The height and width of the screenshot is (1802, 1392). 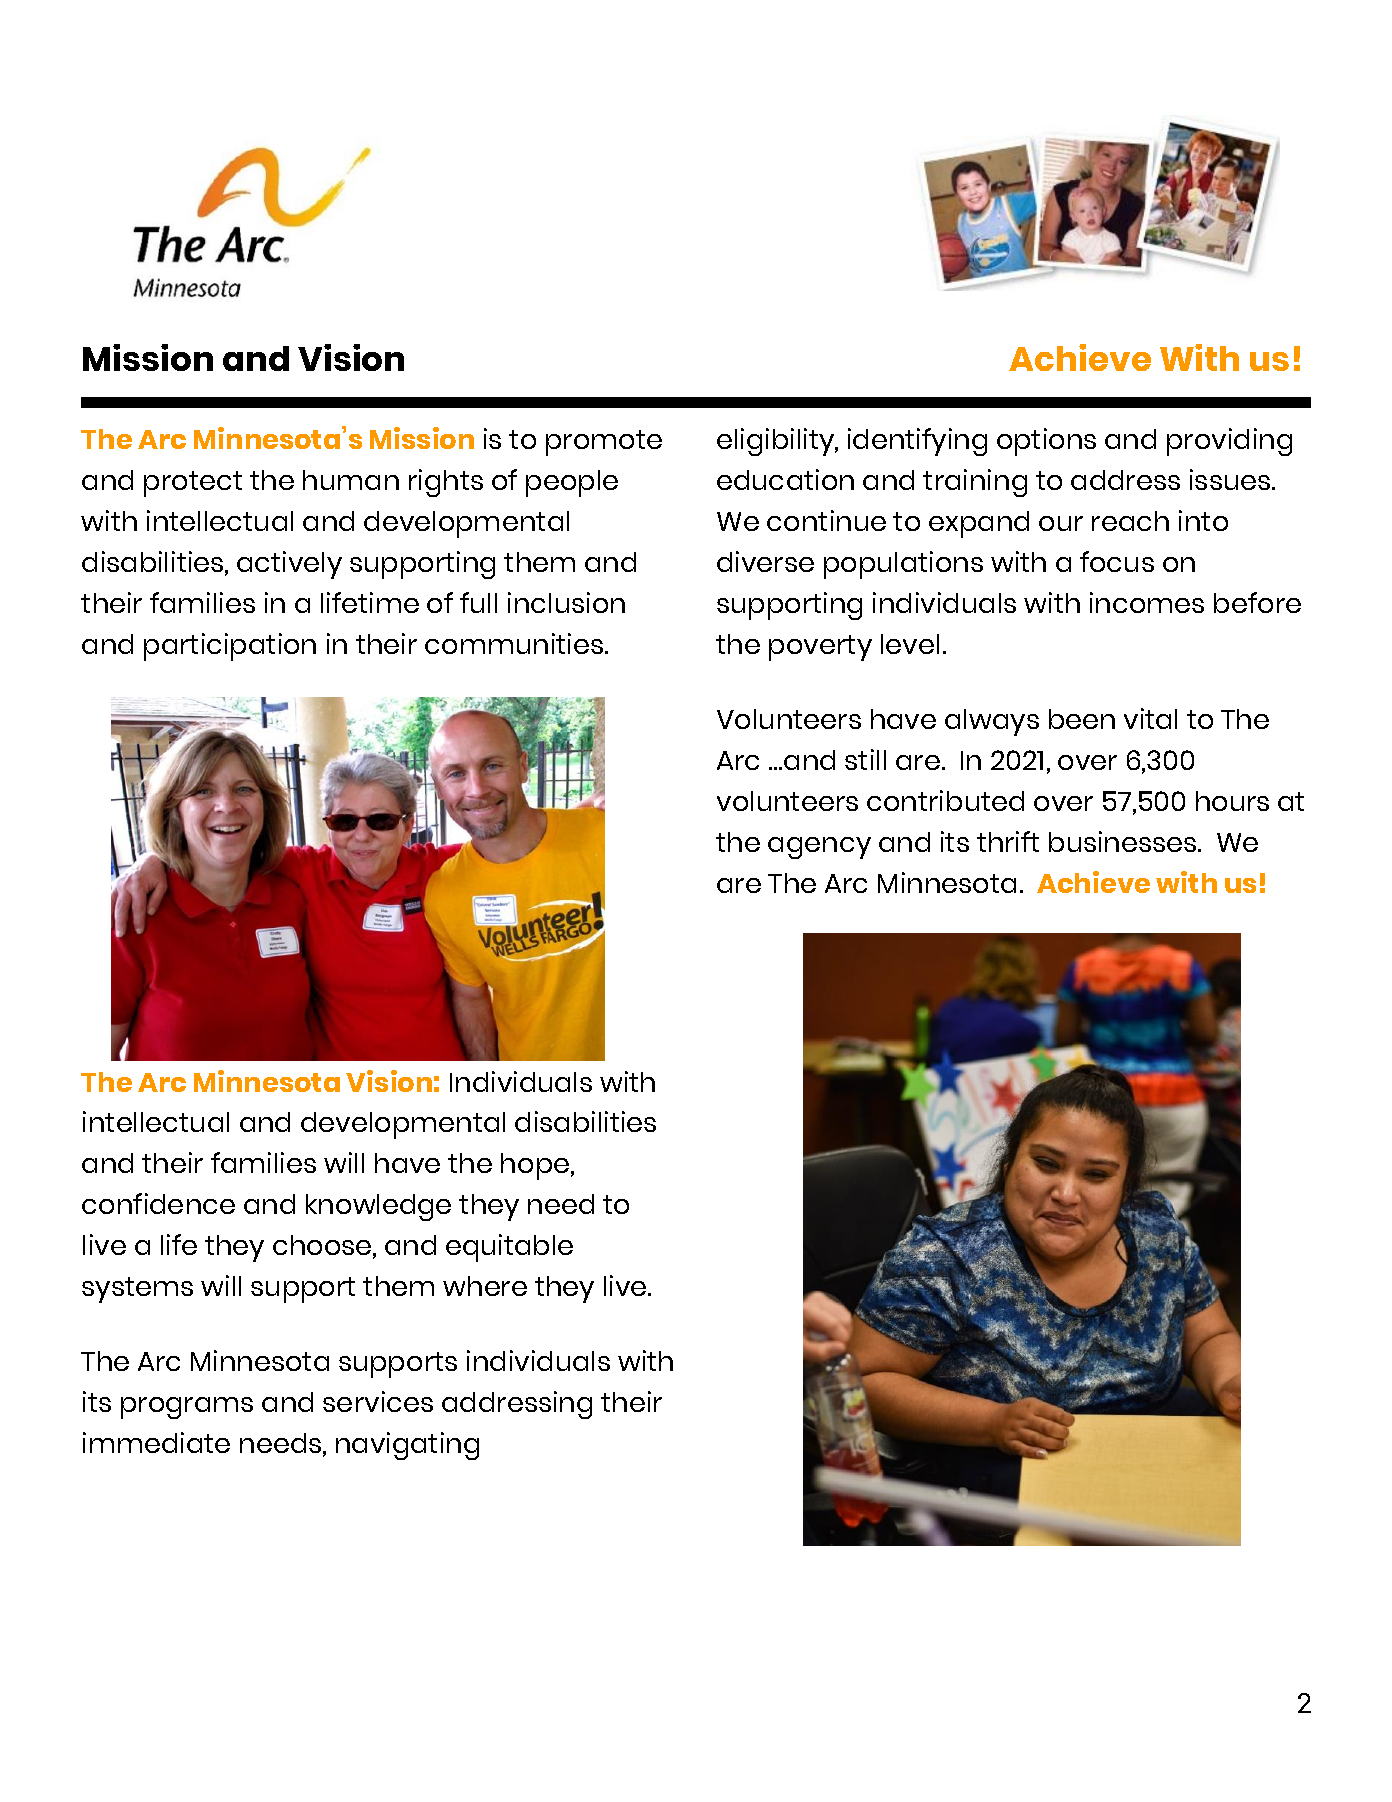 I want to click on options, so click(x=1046, y=442).
